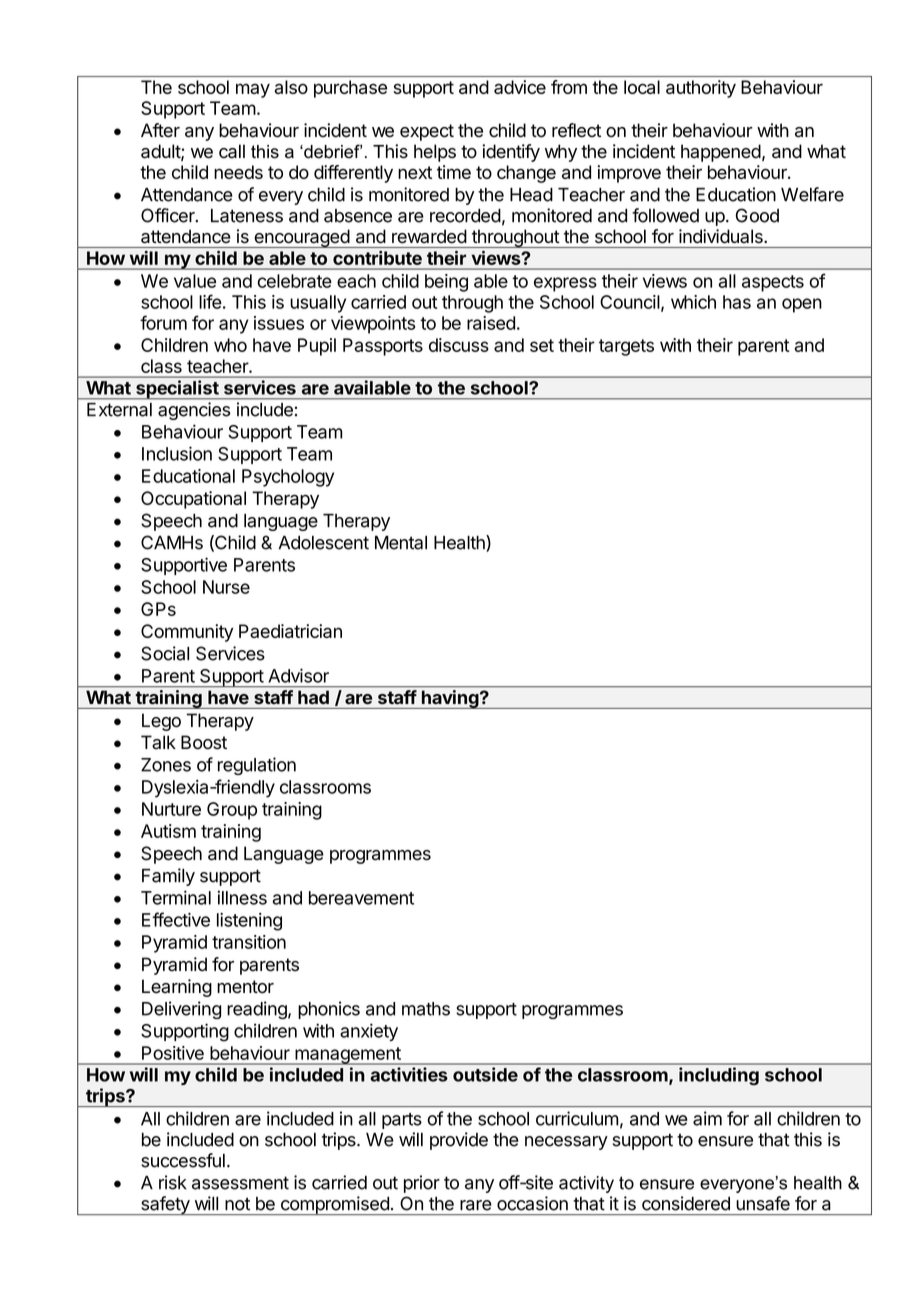 The width and height of the screenshot is (903, 1316). I want to click on Mental, so click(401, 543).
